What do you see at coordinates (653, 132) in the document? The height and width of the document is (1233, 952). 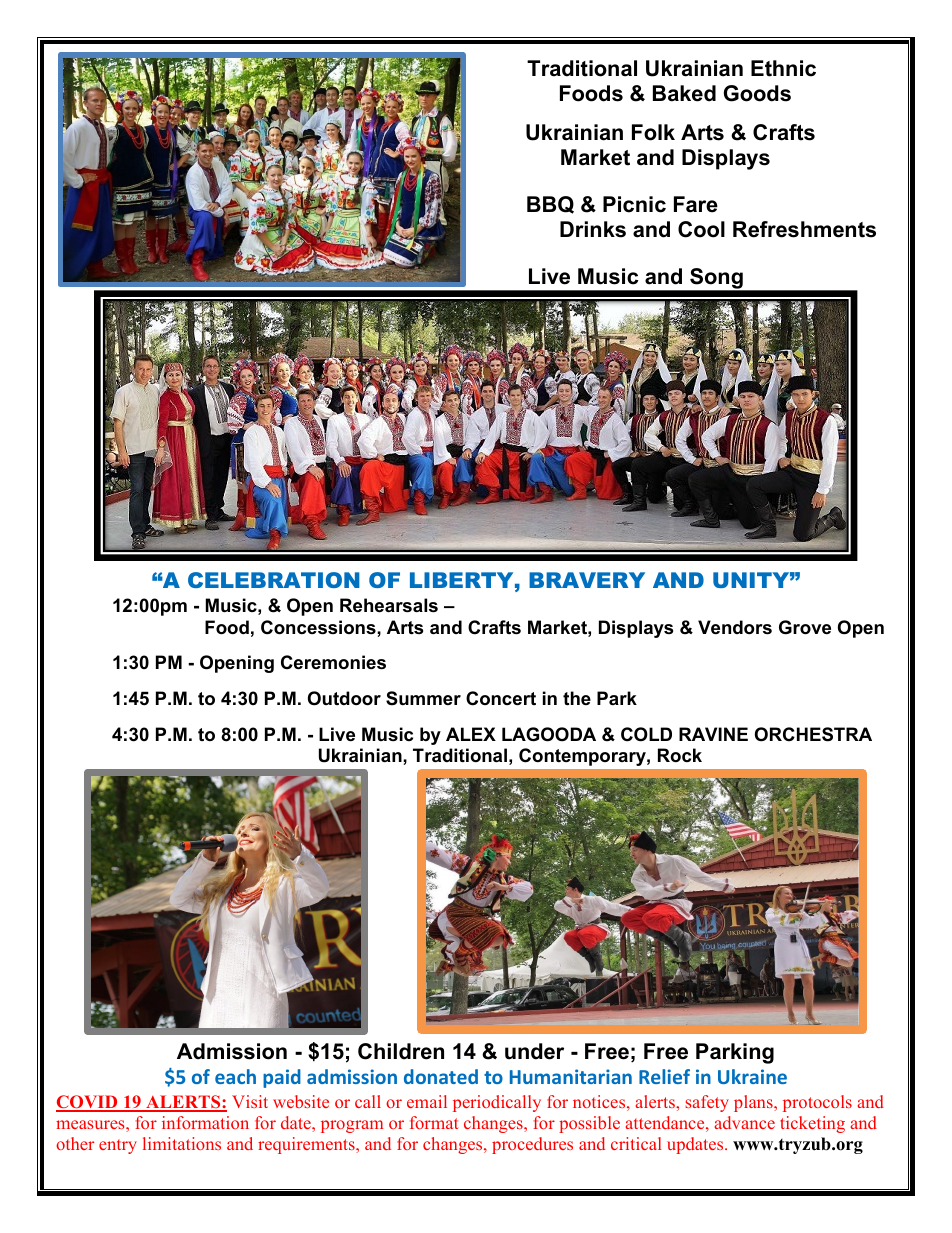 I see `Folk` at bounding box center [653, 132].
